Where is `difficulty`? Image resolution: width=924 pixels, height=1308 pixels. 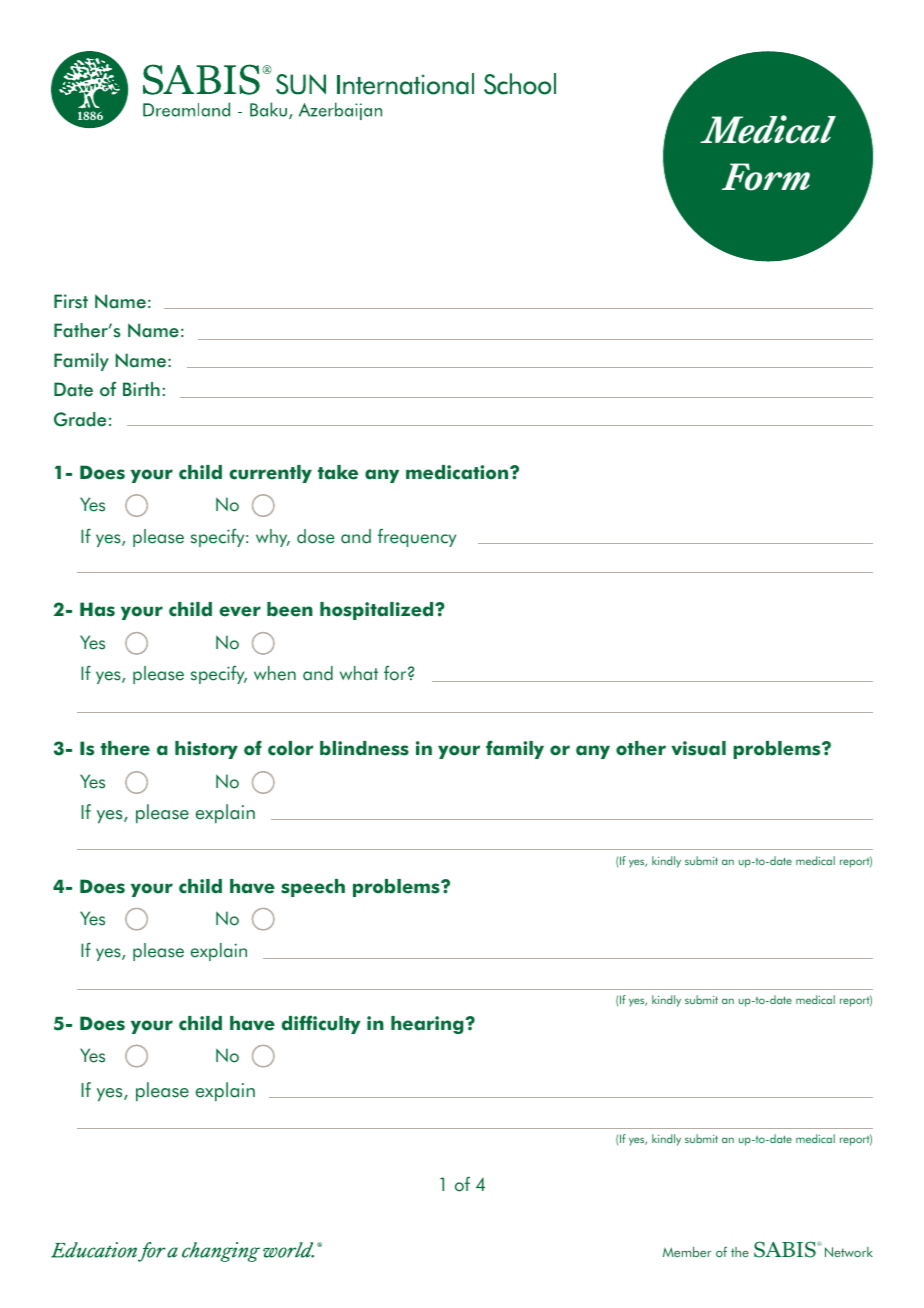
difficulty is located at coordinates (321, 1024).
